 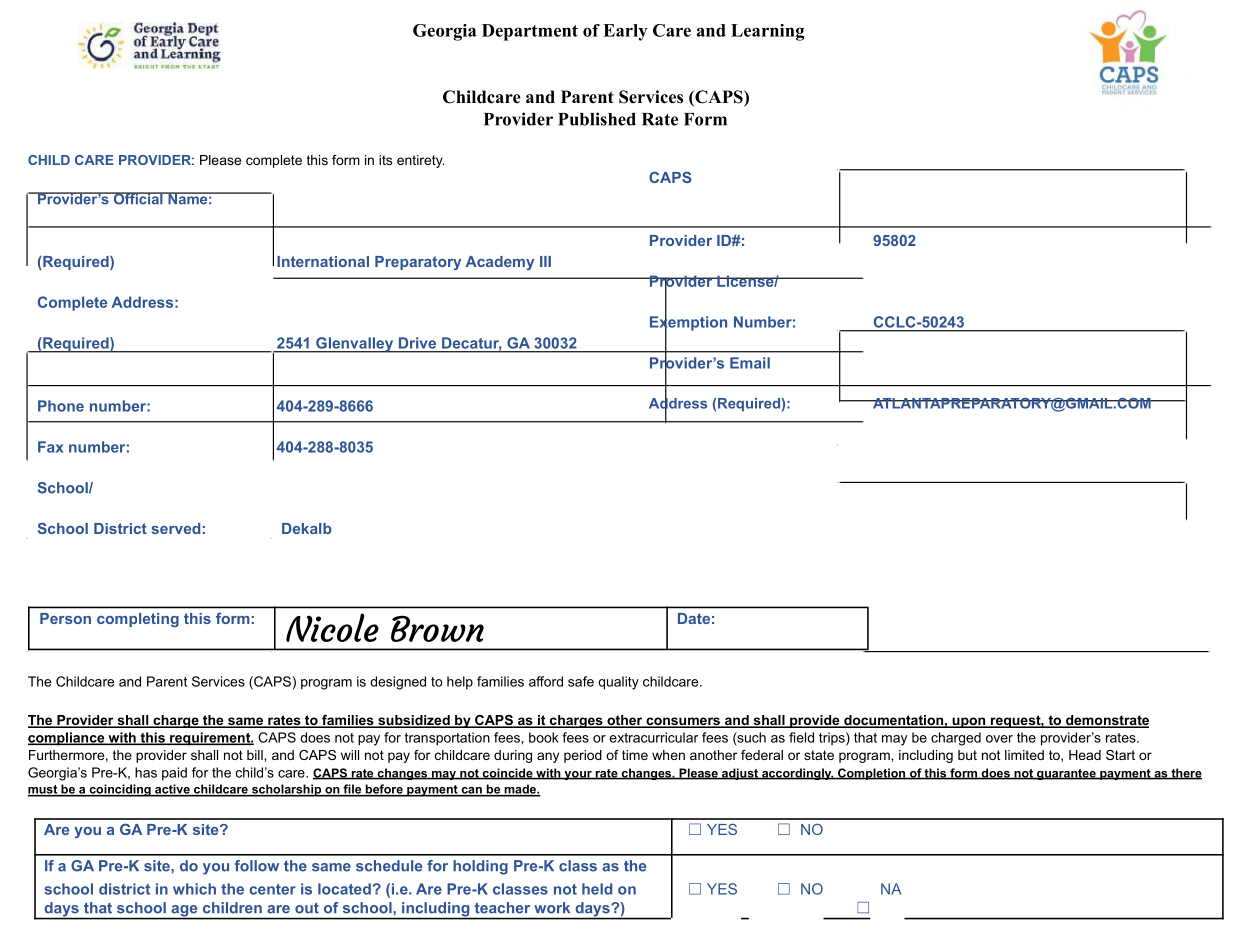 What do you see at coordinates (194, 889) in the screenshot?
I see `which` at bounding box center [194, 889].
